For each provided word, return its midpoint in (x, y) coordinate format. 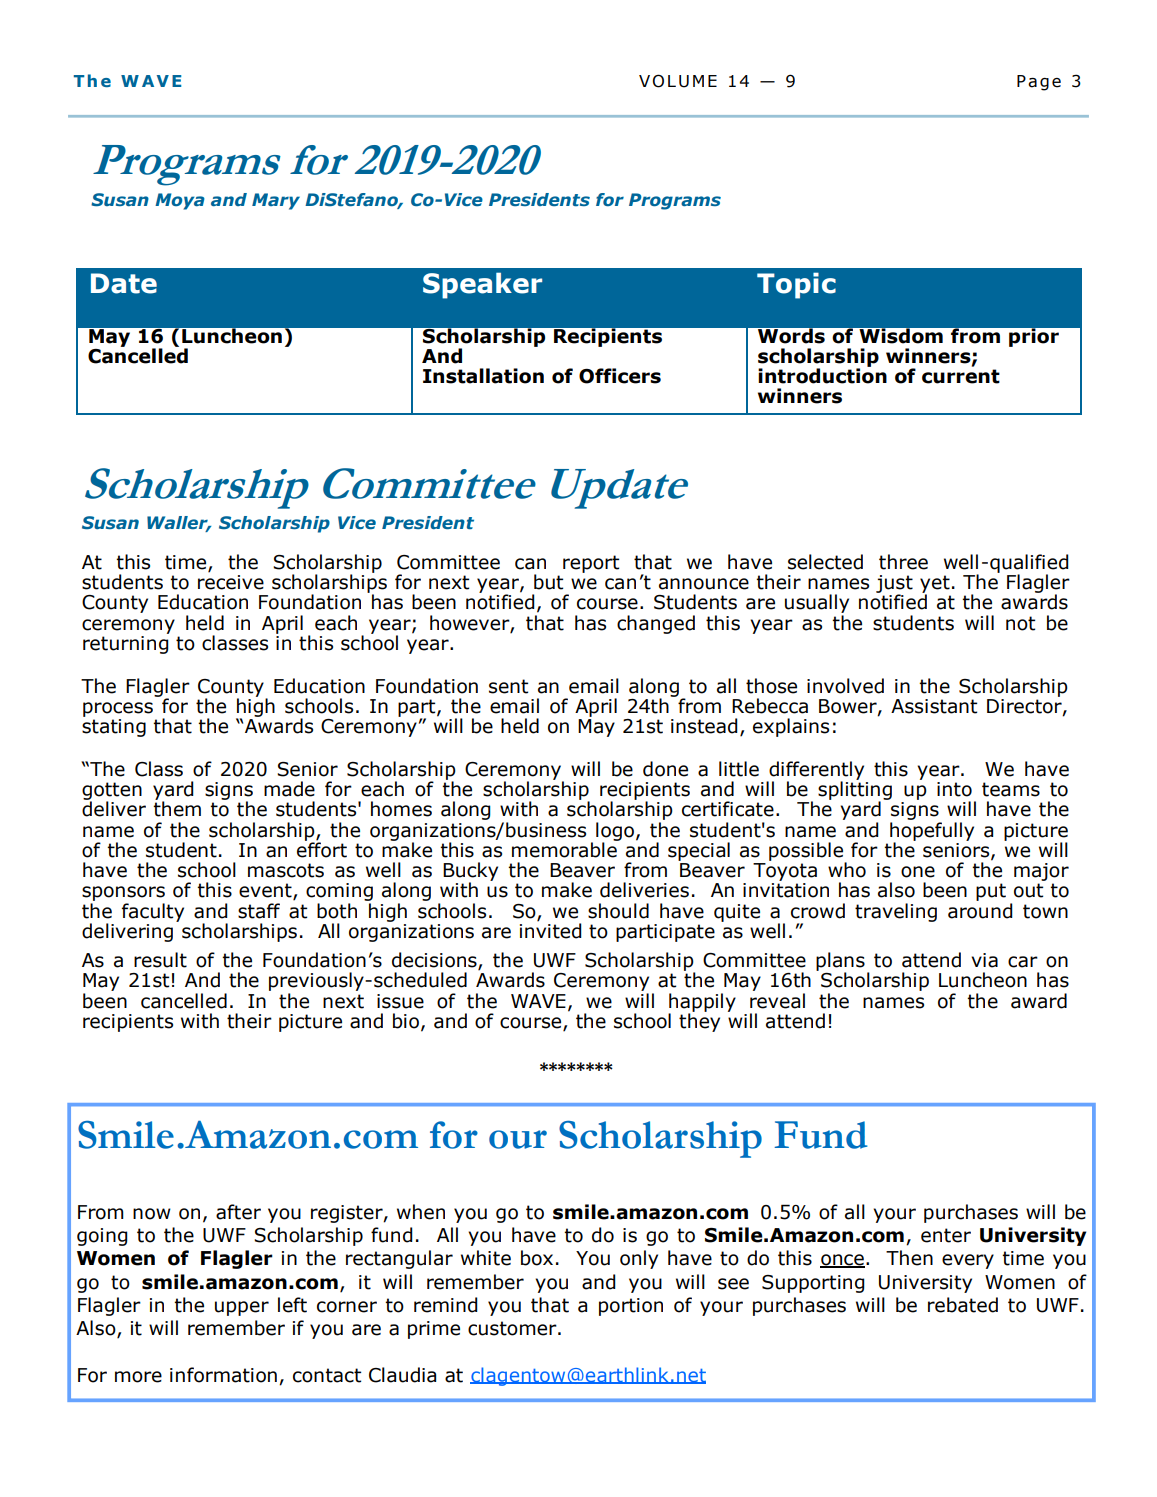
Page (1039, 83)
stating (114, 728)
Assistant (934, 706)
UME (698, 81)
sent (508, 686)
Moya (180, 201)
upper (242, 1308)
